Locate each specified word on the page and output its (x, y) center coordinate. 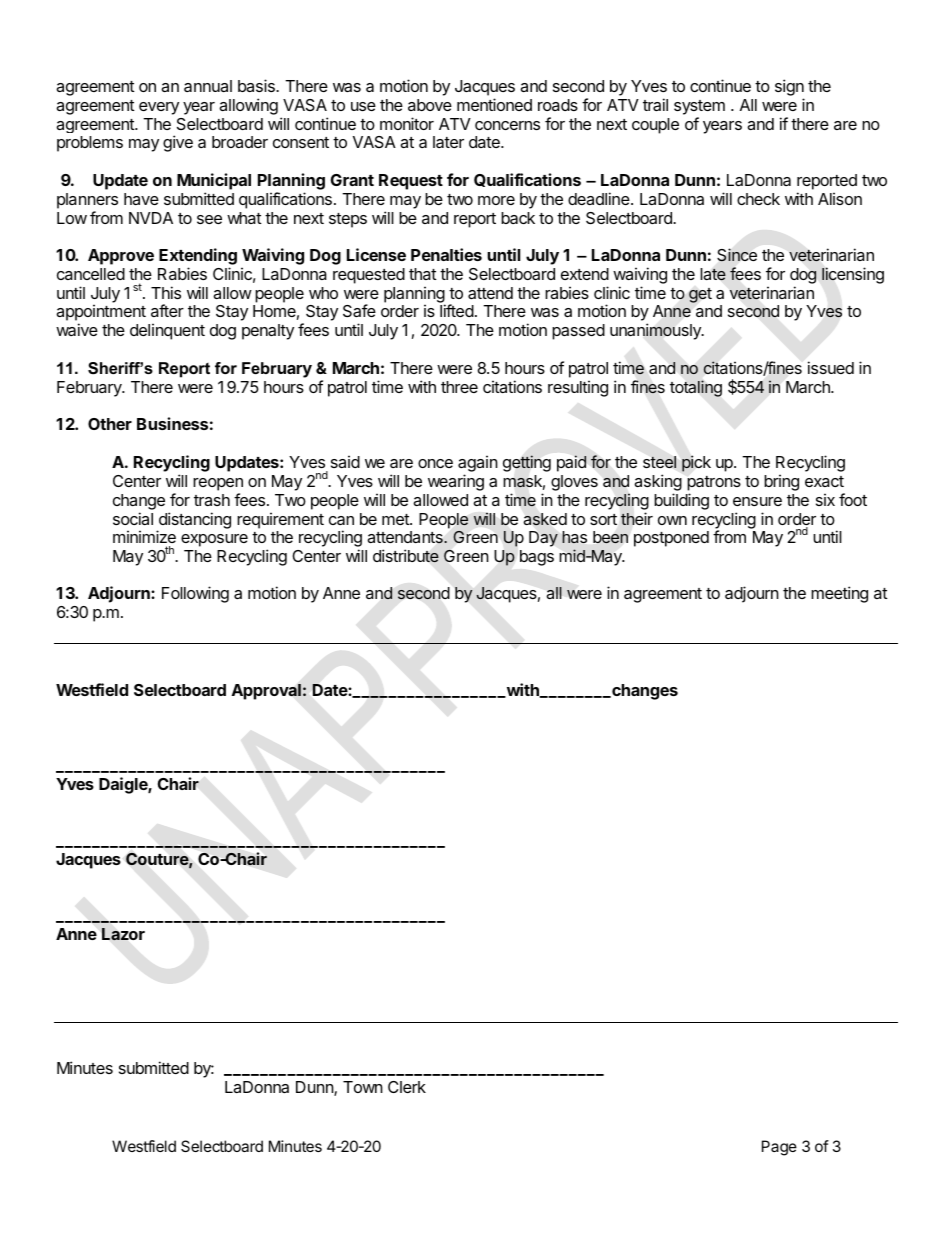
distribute (406, 556)
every (159, 108)
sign (789, 89)
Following (195, 594)
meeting (839, 594)
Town (363, 1087)
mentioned (494, 104)
